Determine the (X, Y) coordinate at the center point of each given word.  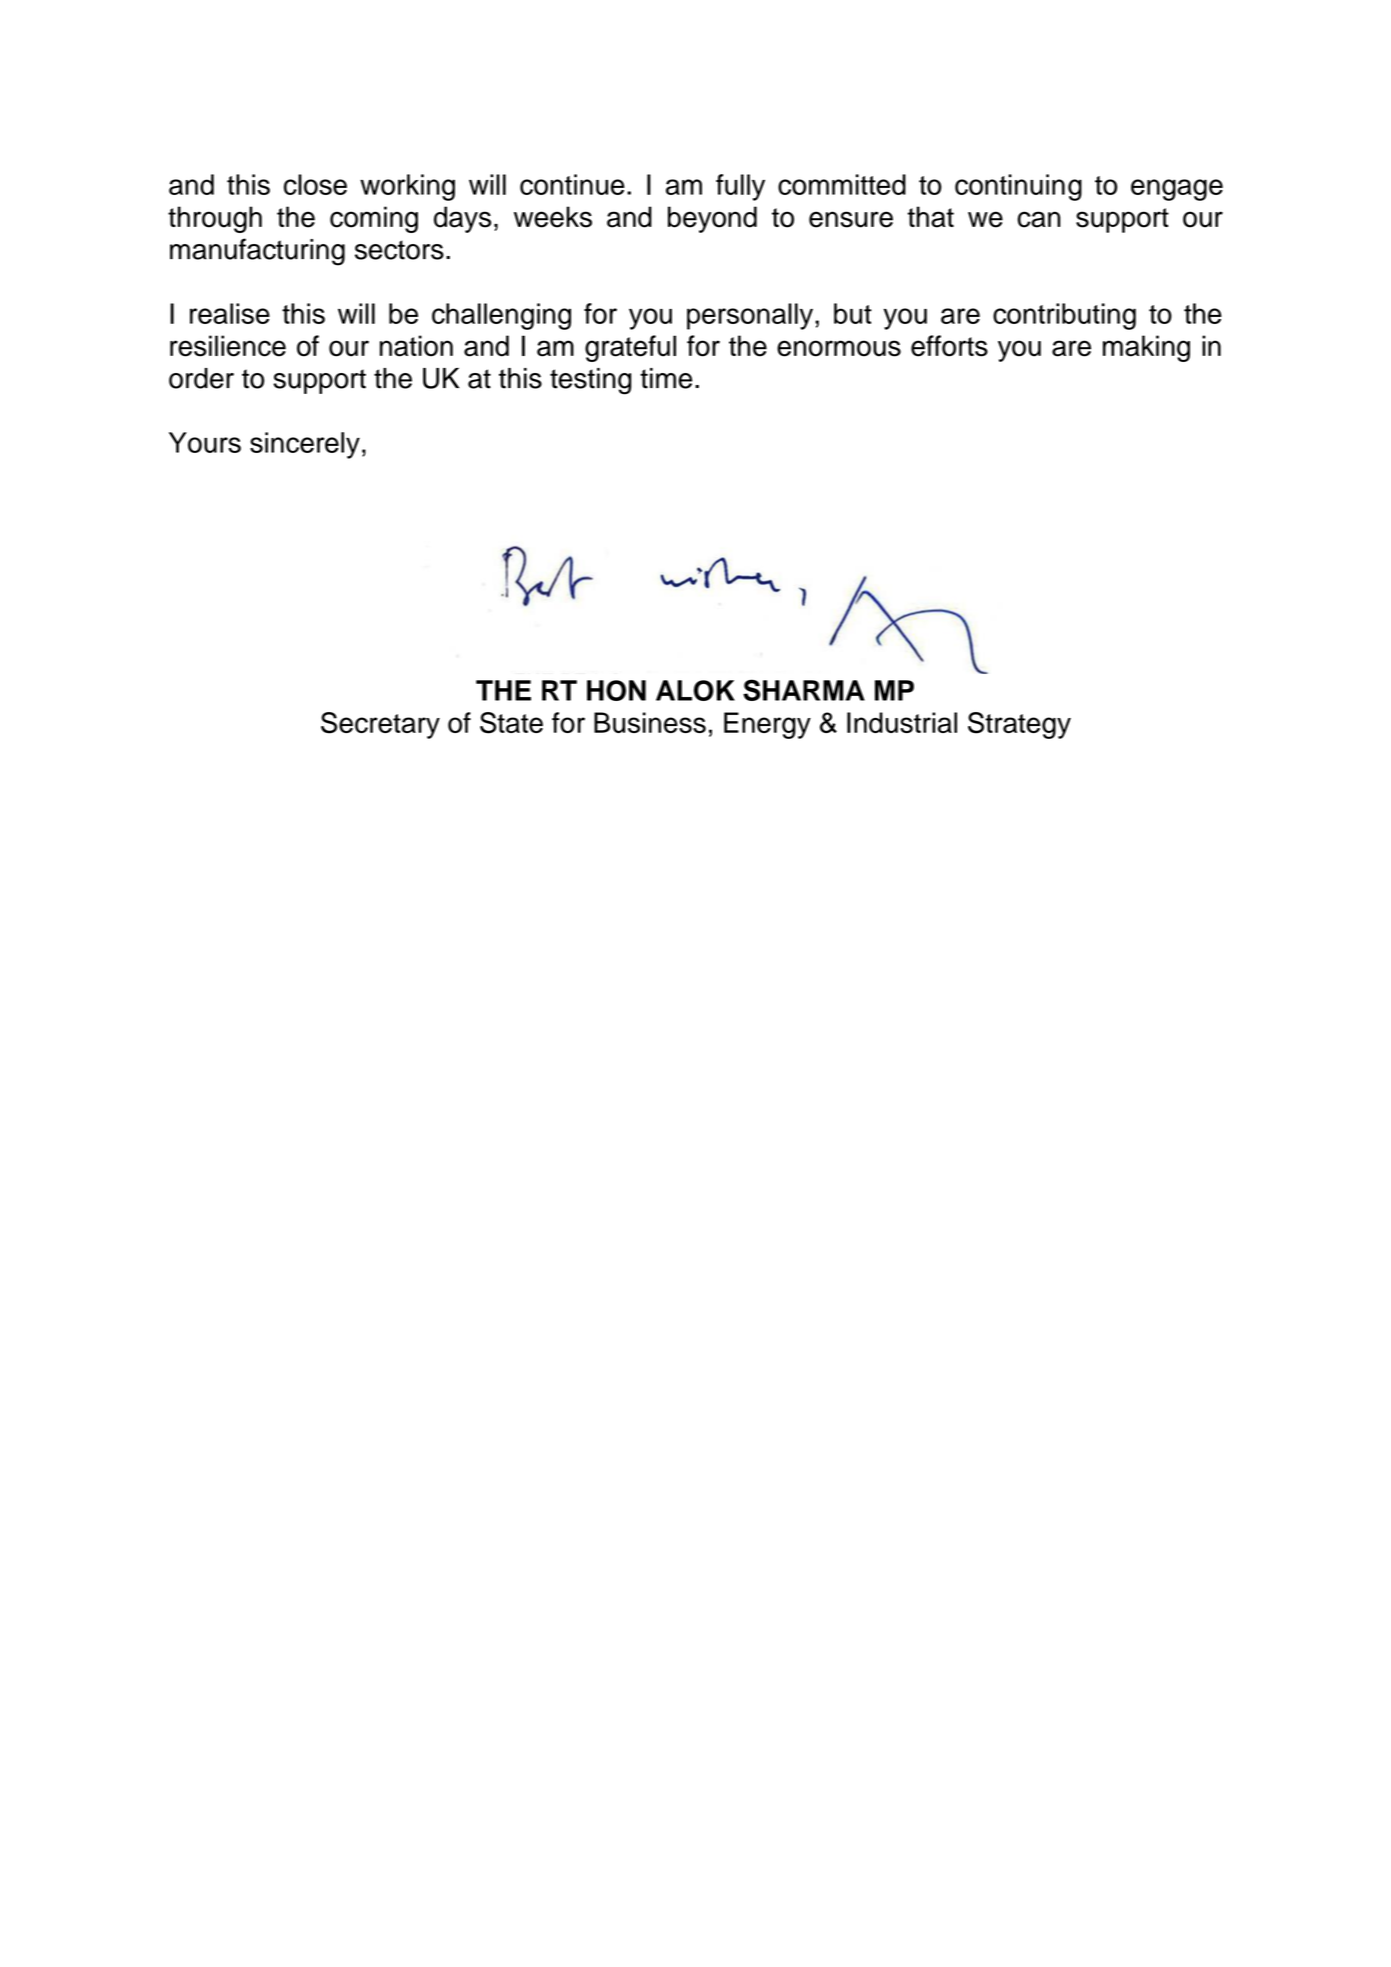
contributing (1064, 316)
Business (650, 722)
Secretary (380, 725)
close (315, 184)
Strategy (1019, 725)
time (666, 378)
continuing (1018, 187)
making (1146, 348)
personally (750, 316)
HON (616, 690)
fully (740, 187)
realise (230, 313)
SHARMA (804, 690)
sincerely (305, 445)
